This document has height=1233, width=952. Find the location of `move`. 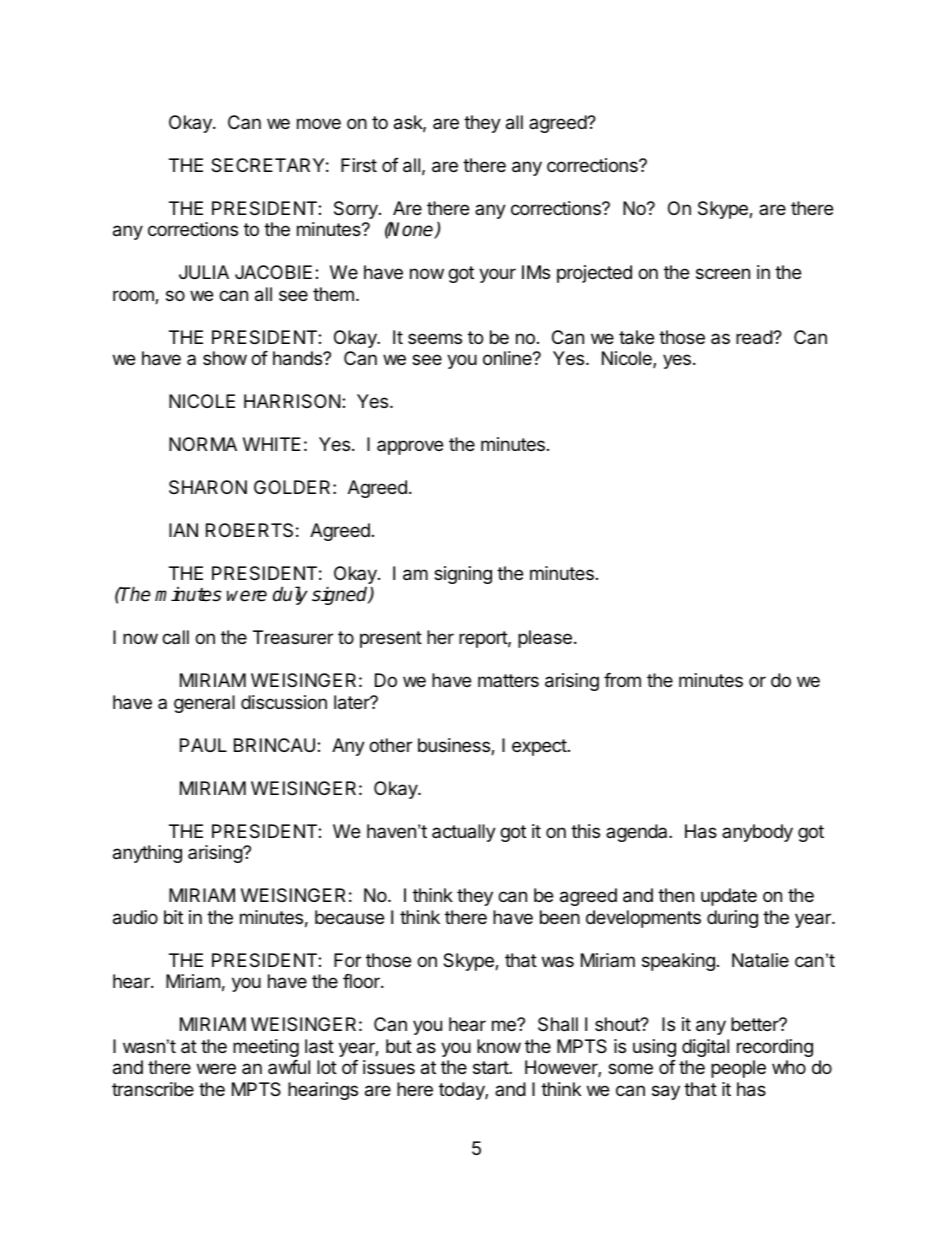

move is located at coordinates (319, 123).
